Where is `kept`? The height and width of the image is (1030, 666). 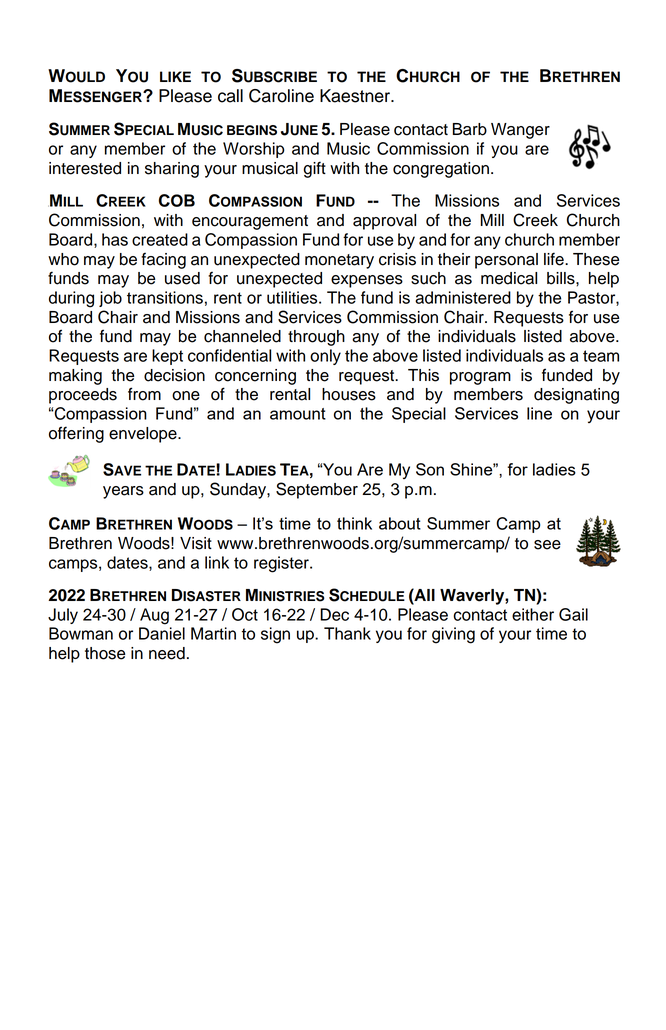 kept is located at coordinates (167, 357).
